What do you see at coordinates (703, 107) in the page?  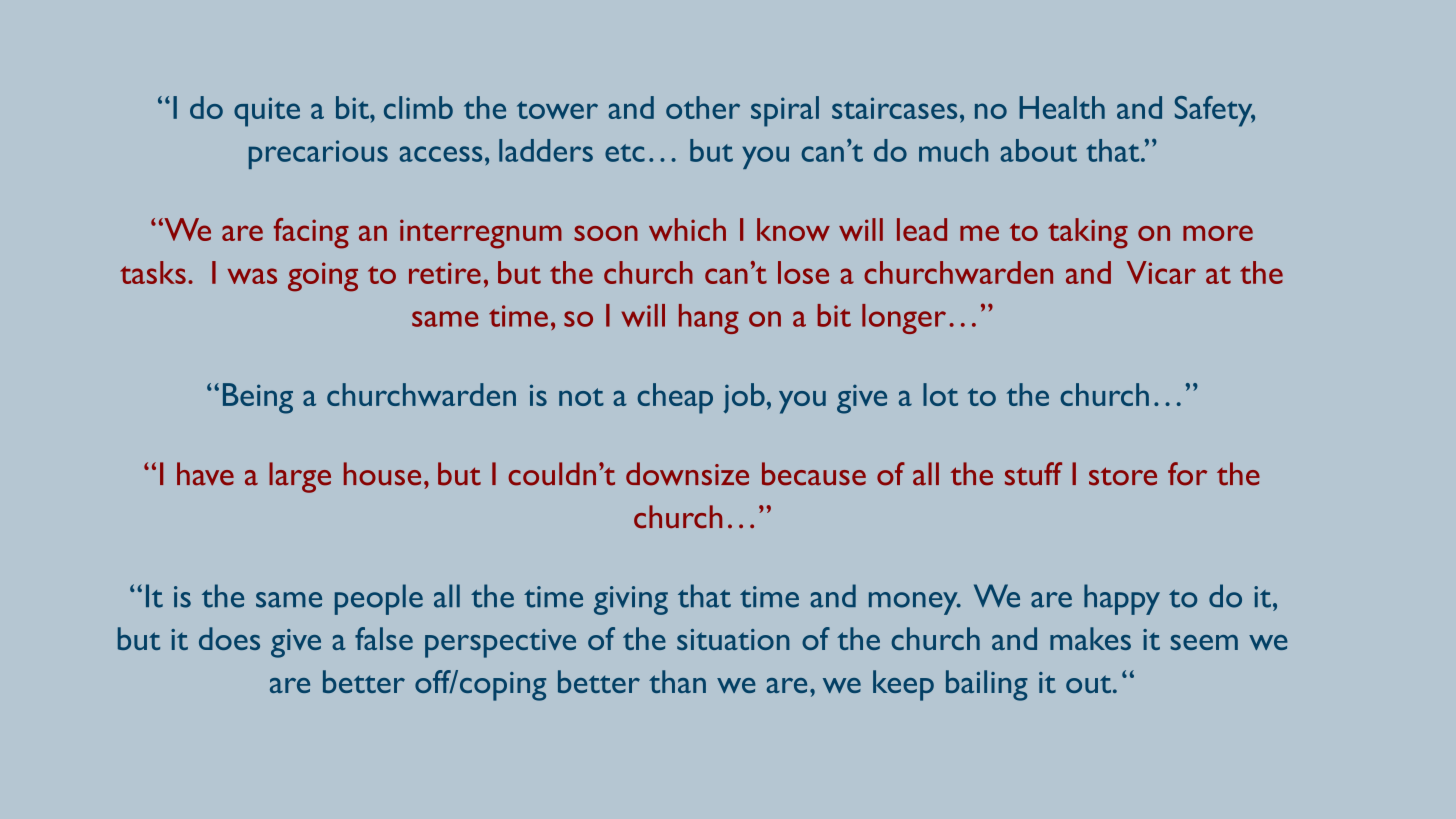 I see `other` at bounding box center [703, 107].
